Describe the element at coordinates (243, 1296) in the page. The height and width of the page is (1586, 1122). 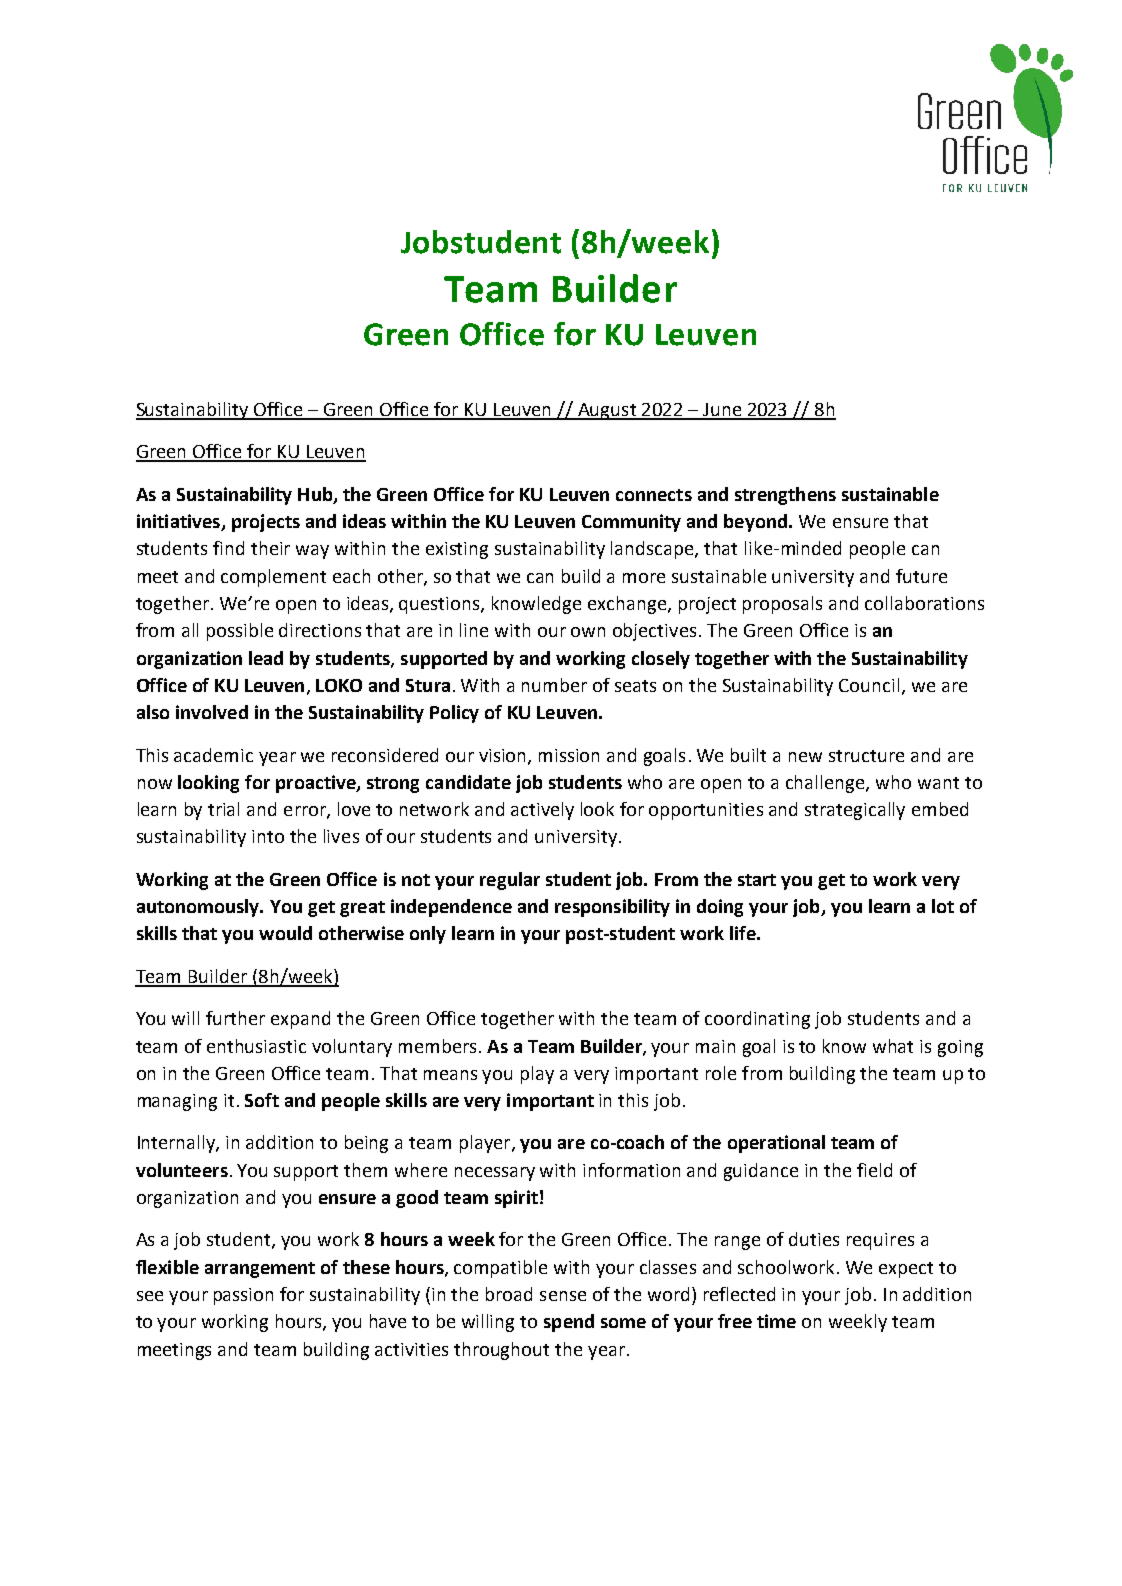
I see `passion` at that location.
